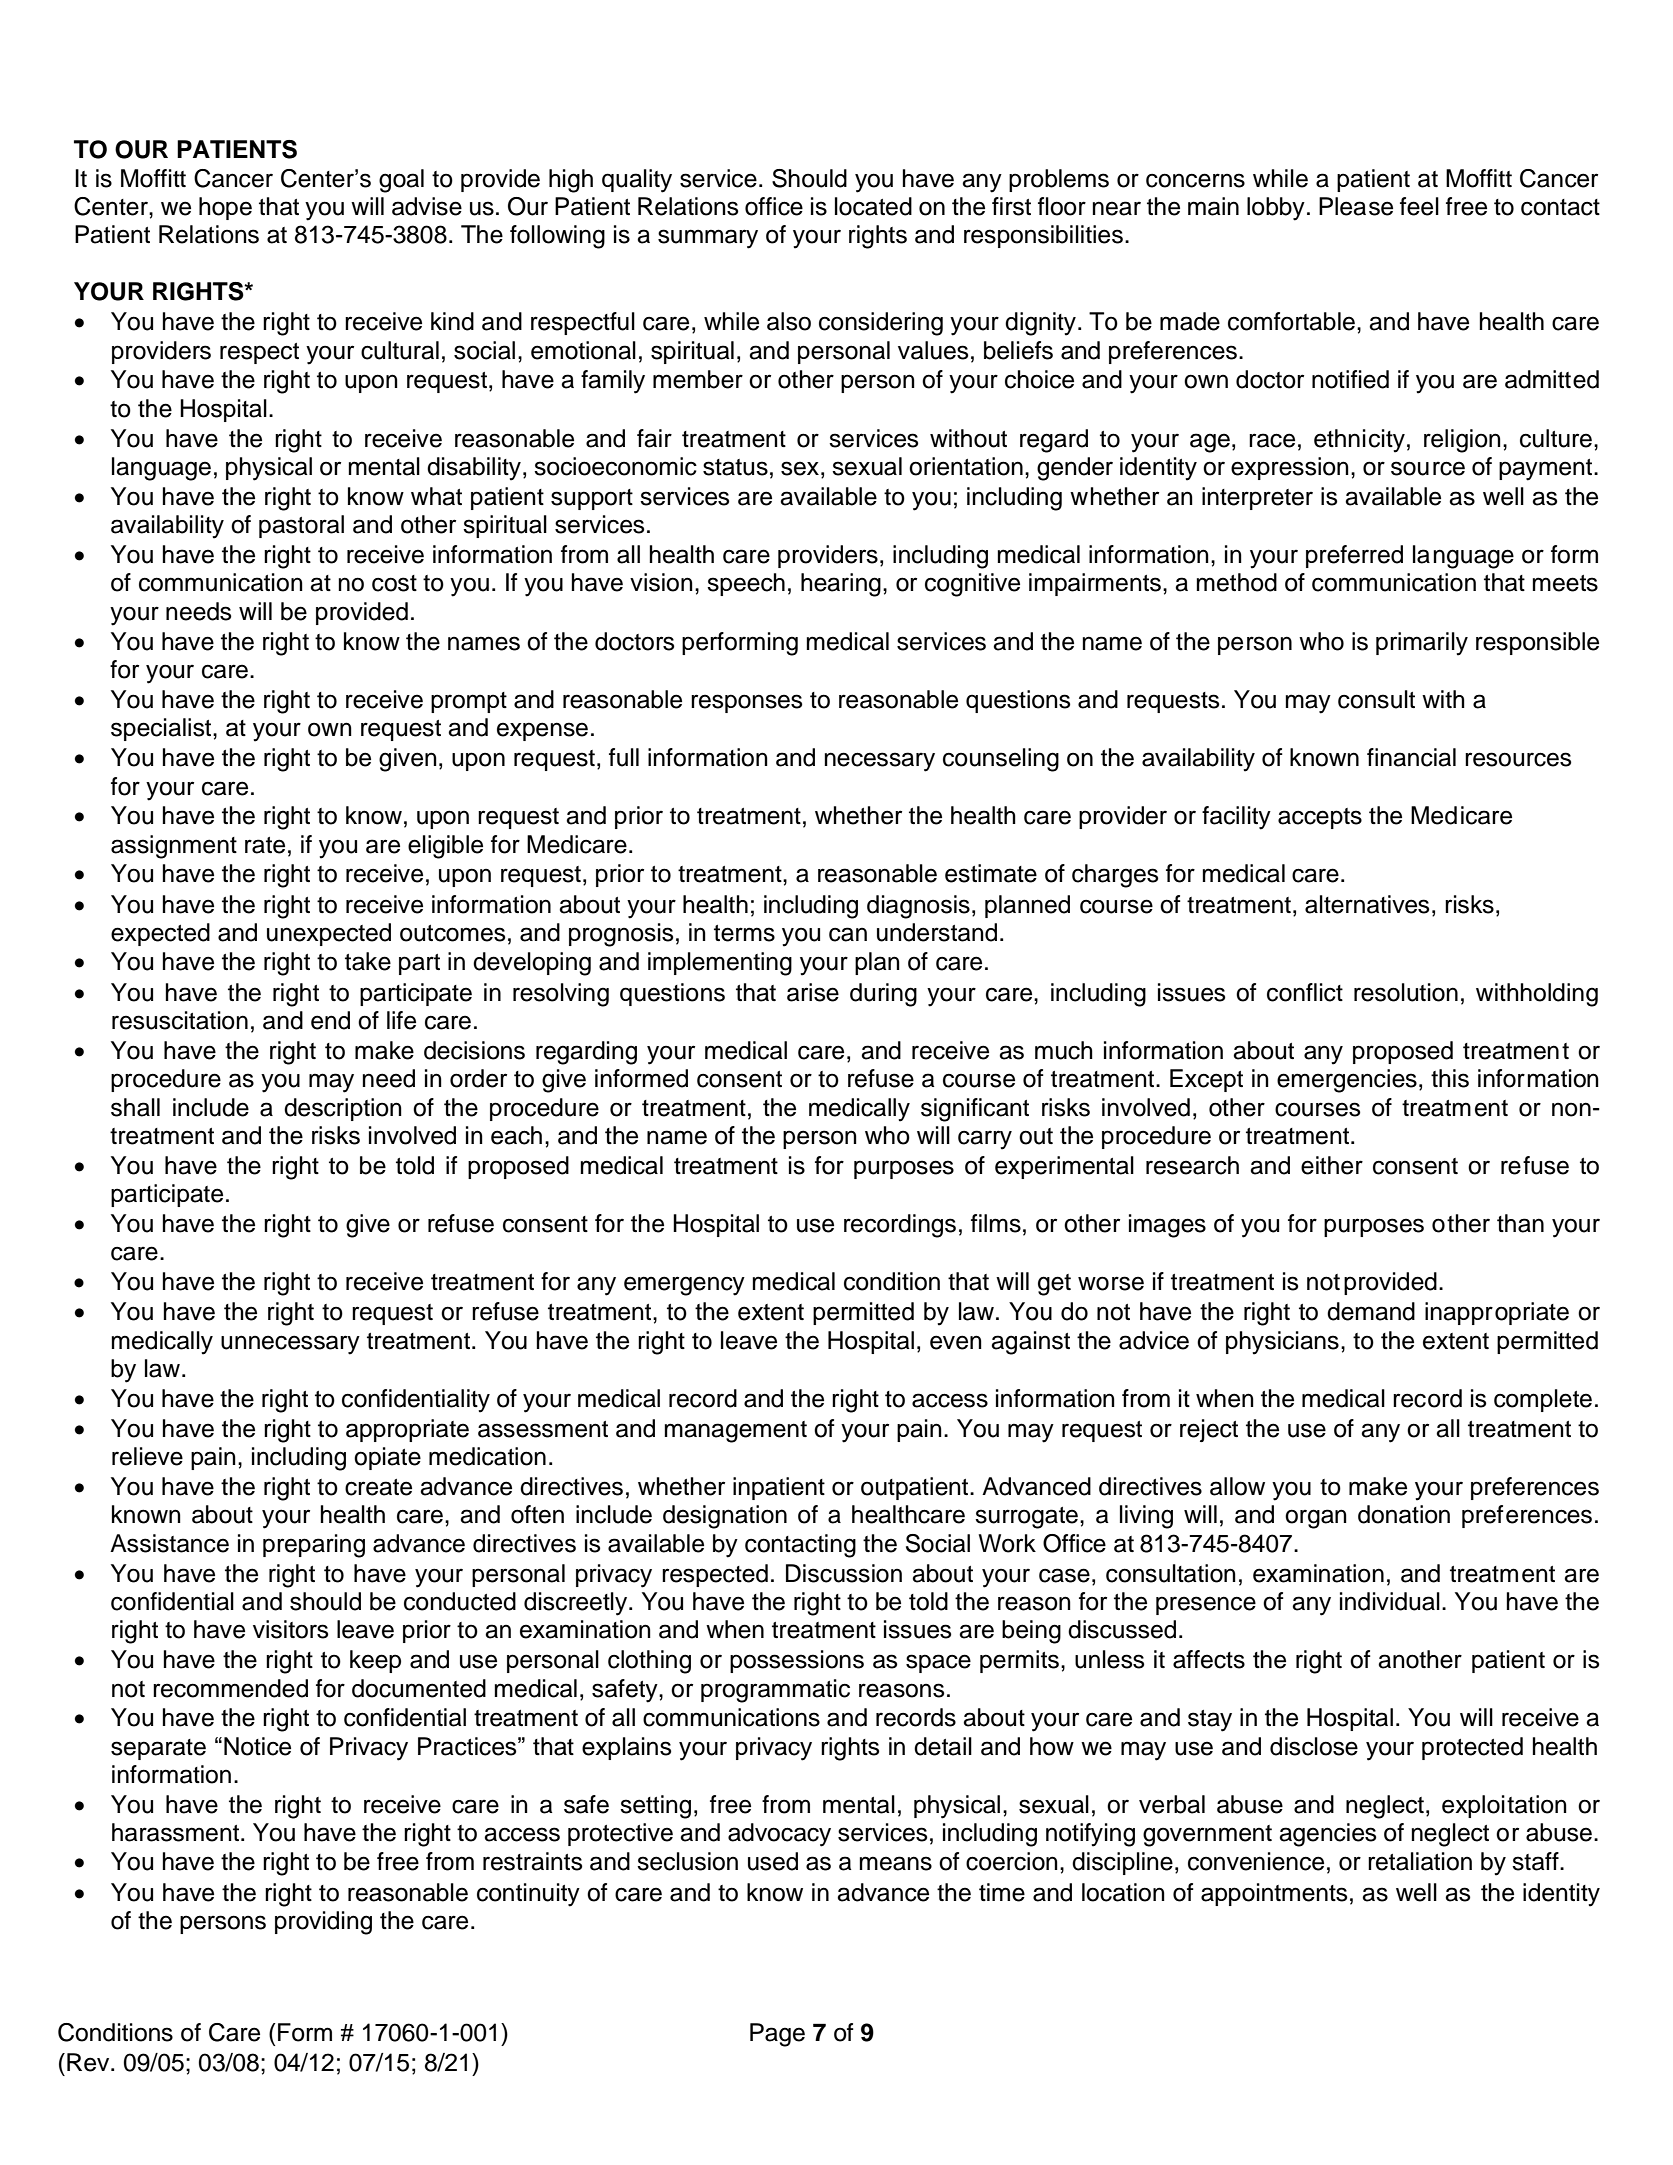 The height and width of the page is (2165, 1673). Describe the element at coordinates (873, 206) in the page. I see `located` at that location.
